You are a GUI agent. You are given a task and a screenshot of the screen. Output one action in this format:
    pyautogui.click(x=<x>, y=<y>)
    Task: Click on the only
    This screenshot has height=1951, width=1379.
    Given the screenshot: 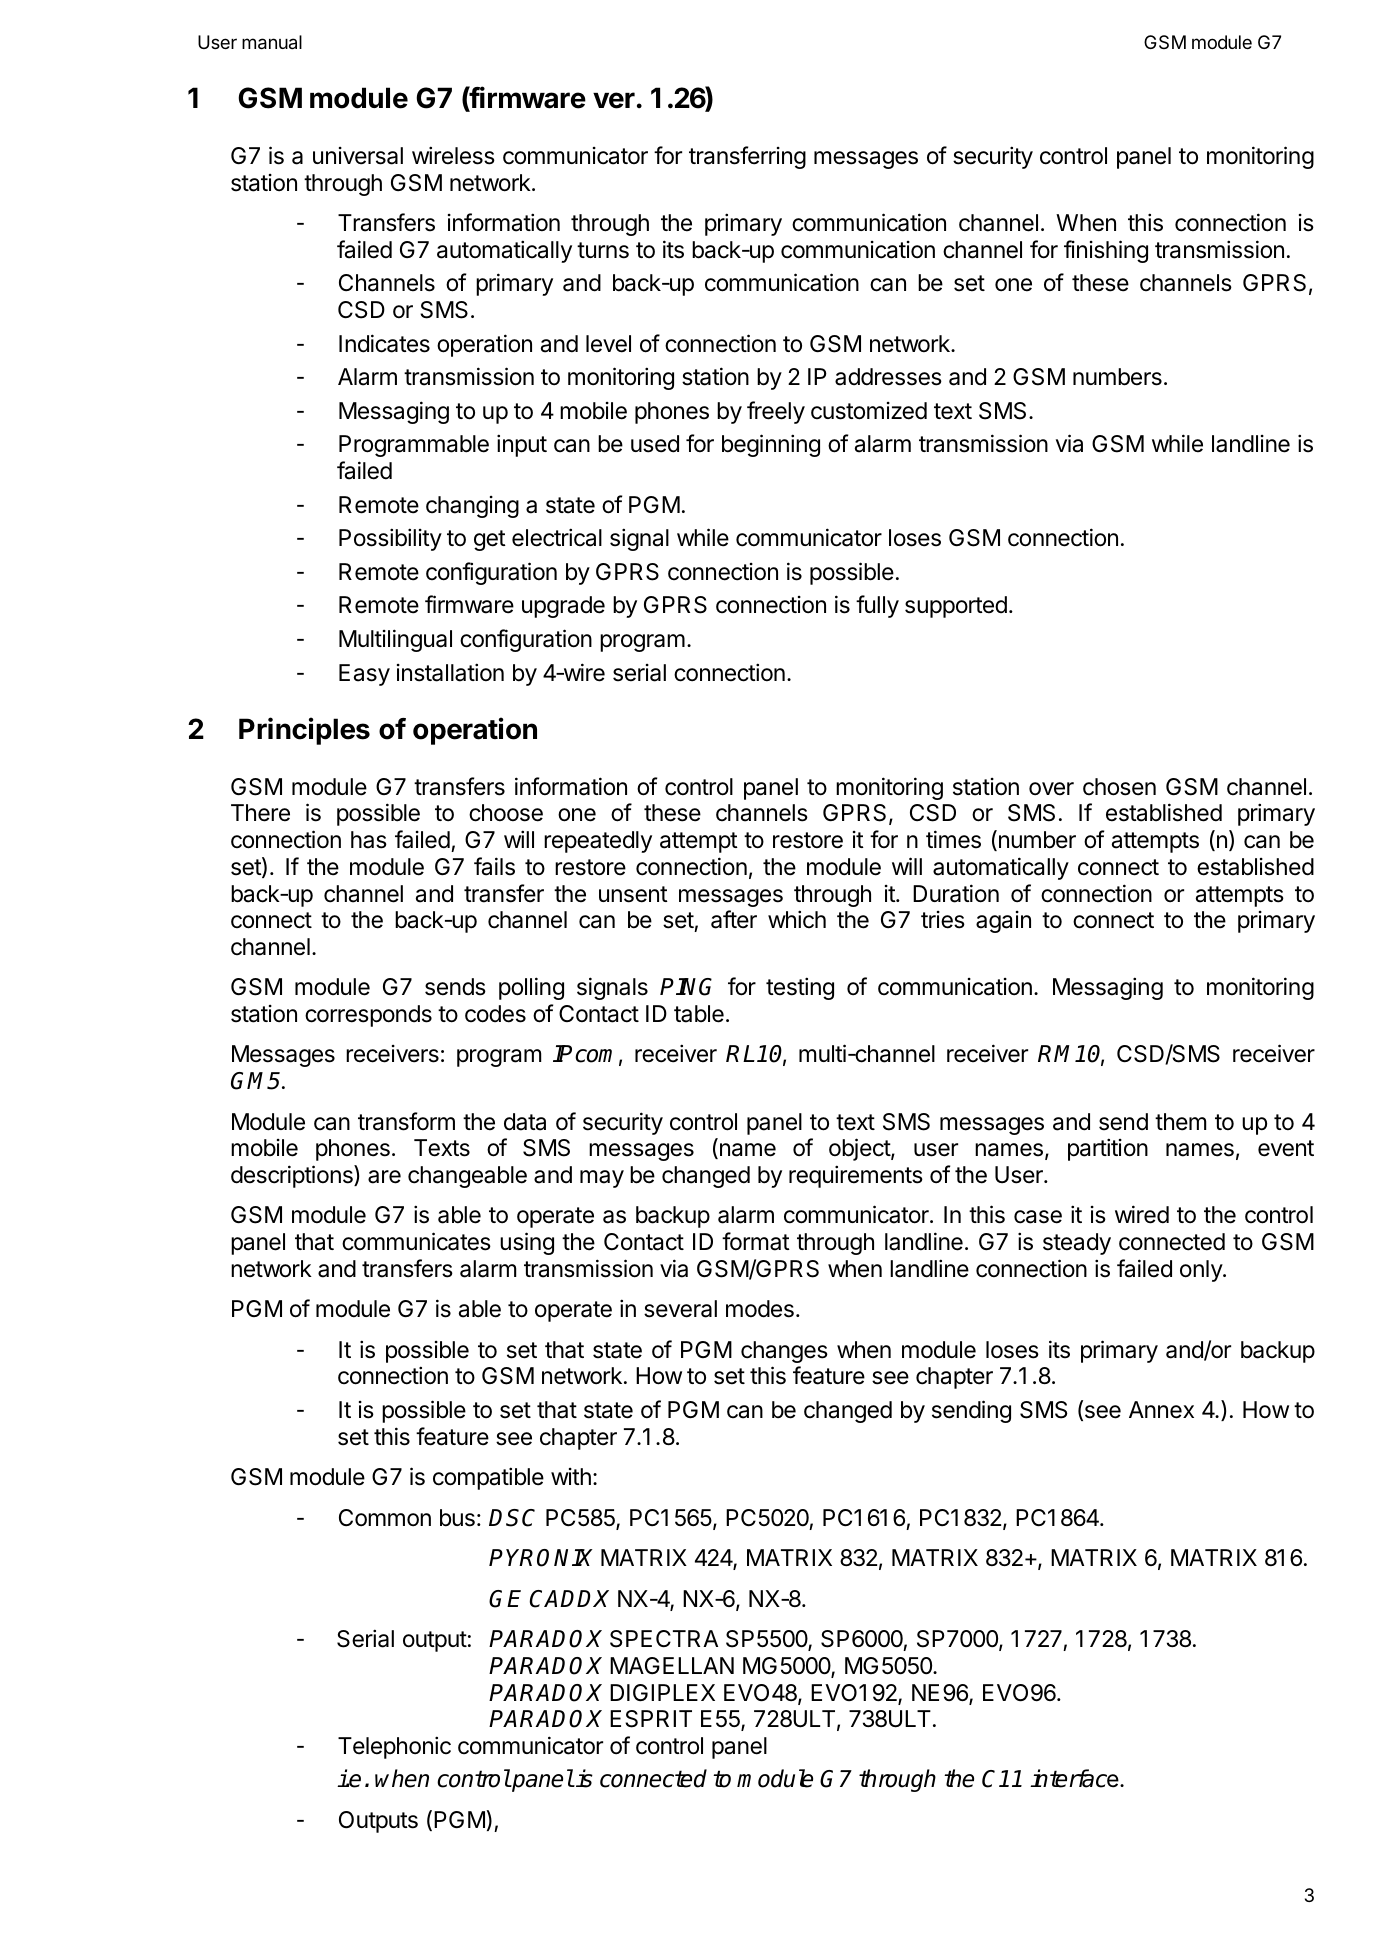 What is the action you would take?
    pyautogui.click(x=1202, y=1271)
